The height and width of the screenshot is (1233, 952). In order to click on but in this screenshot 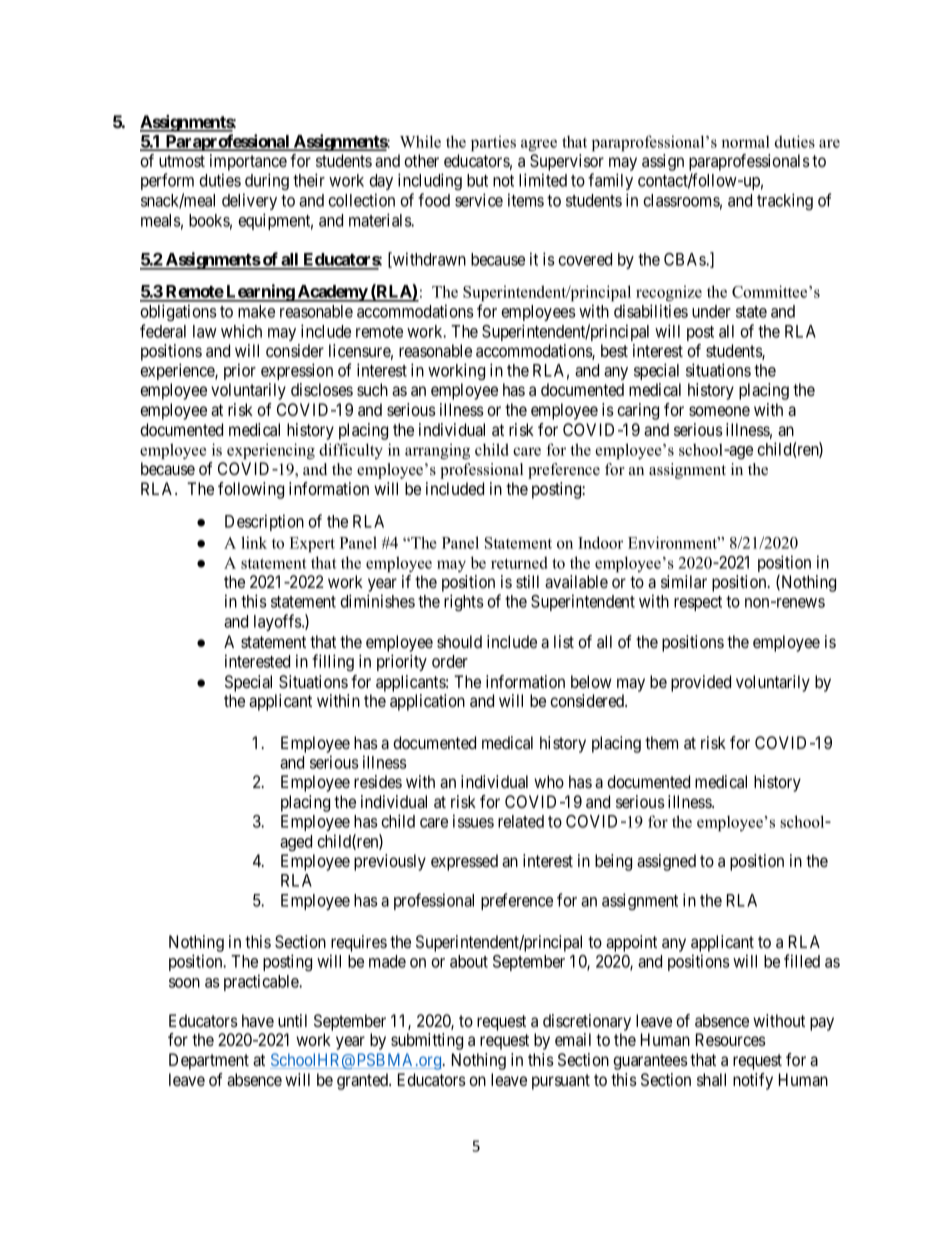, I will do `click(477, 180)`.
